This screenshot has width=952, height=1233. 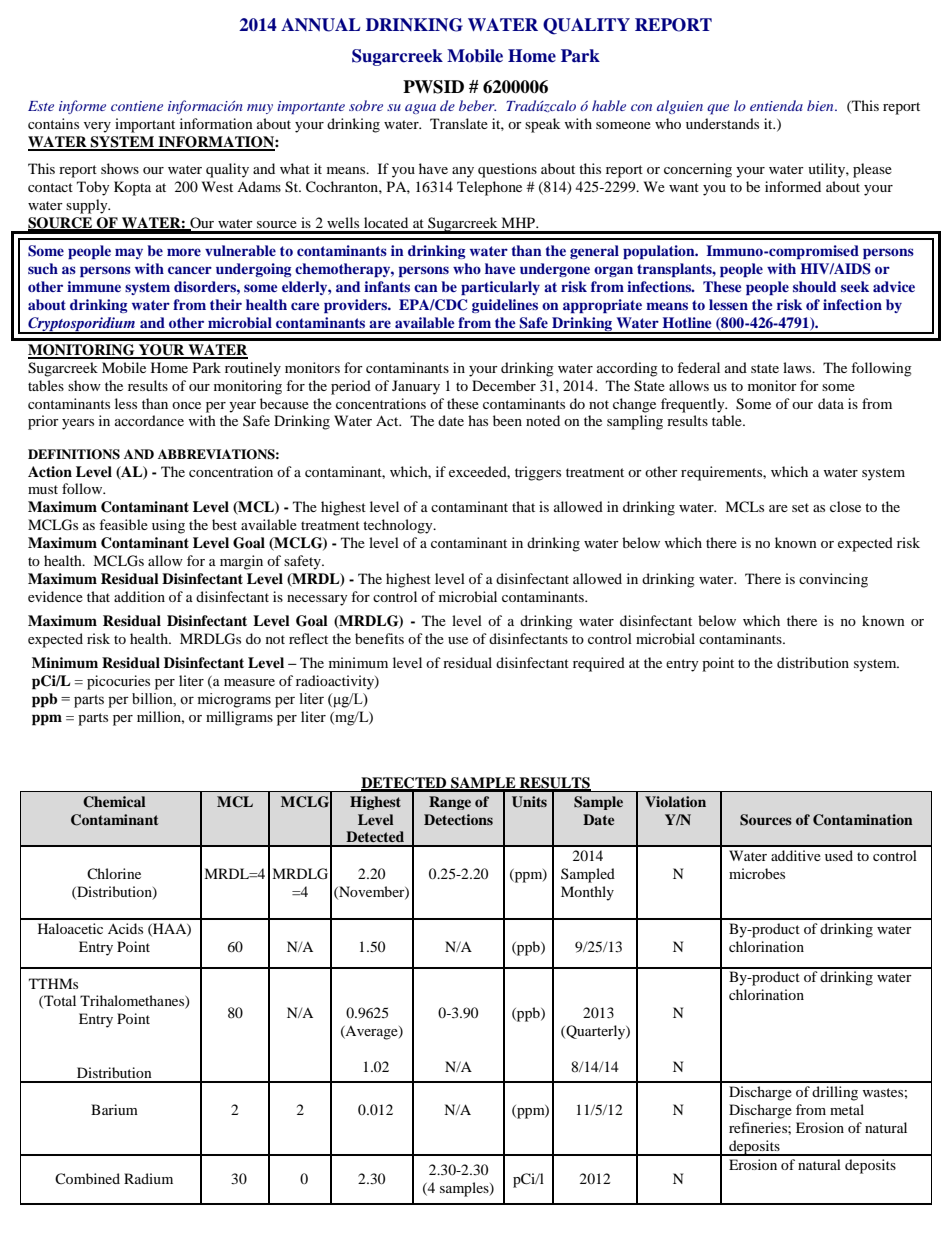 I want to click on Radium, so click(x=148, y=1178).
